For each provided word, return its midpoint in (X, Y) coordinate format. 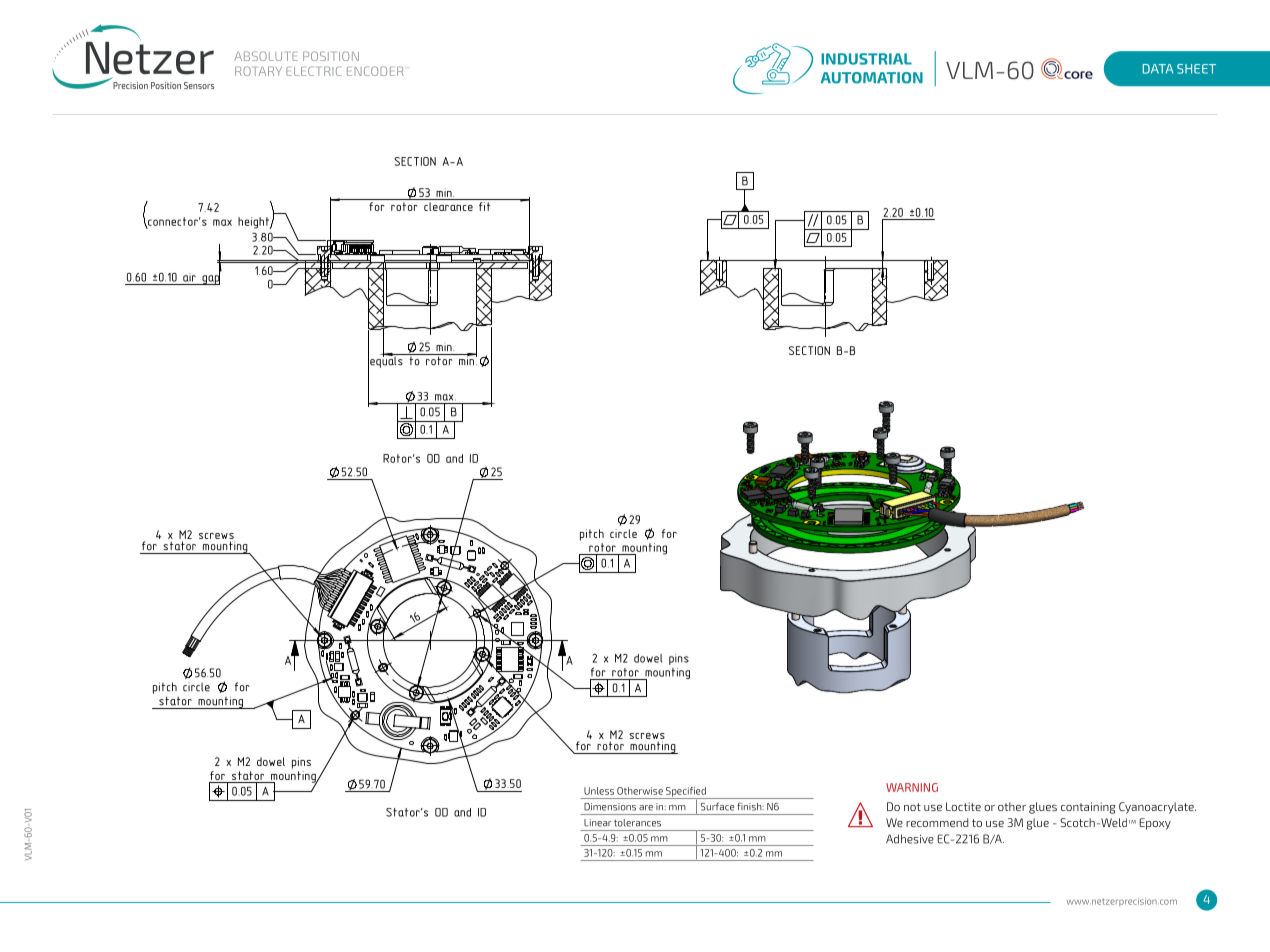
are (646, 808)
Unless (599, 791)
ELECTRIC (314, 71)
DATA (1158, 69)
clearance (448, 206)
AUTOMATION (872, 78)
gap (210, 279)
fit (485, 206)
